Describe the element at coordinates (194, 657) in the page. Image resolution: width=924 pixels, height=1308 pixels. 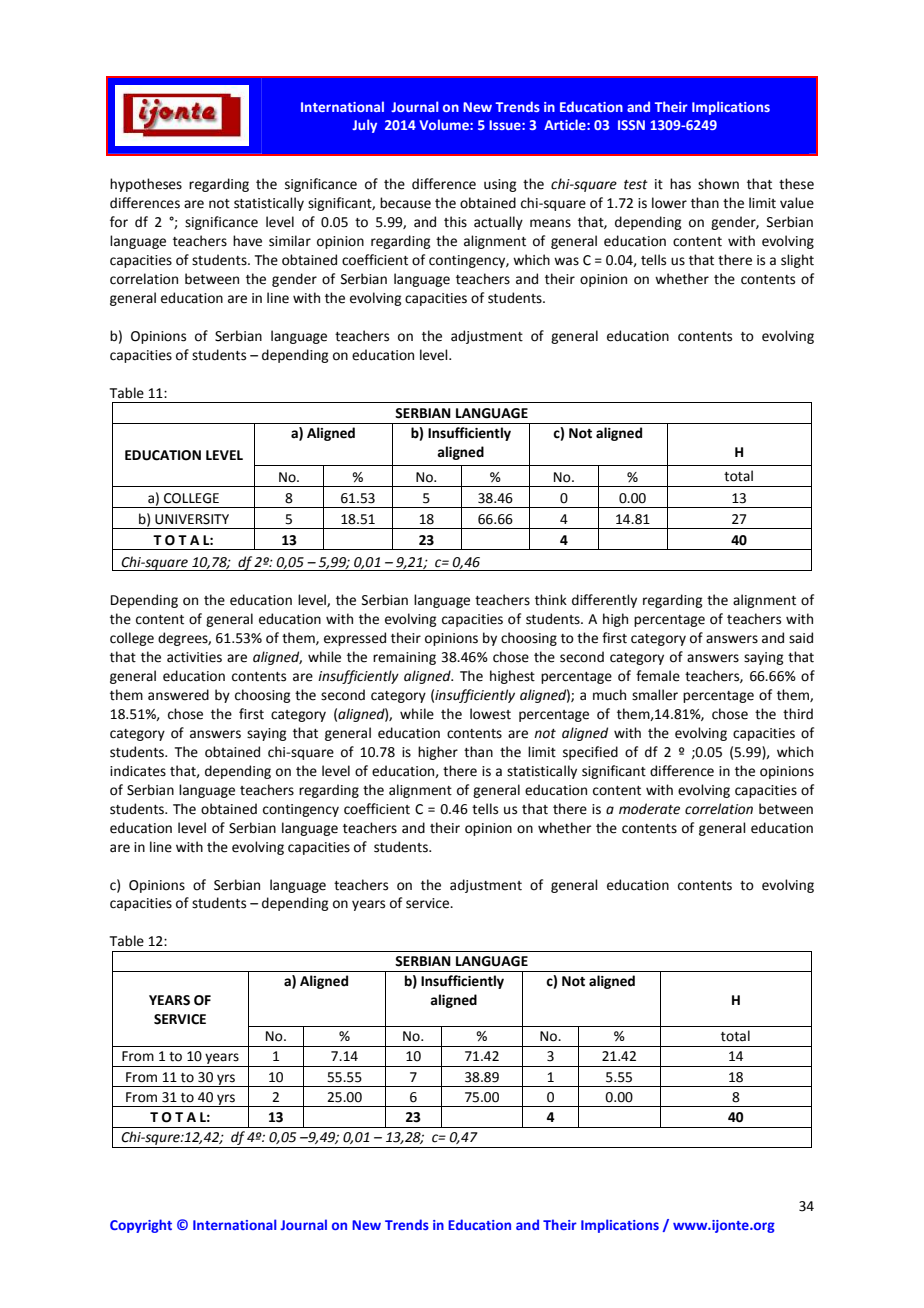
I see `activities` at that location.
